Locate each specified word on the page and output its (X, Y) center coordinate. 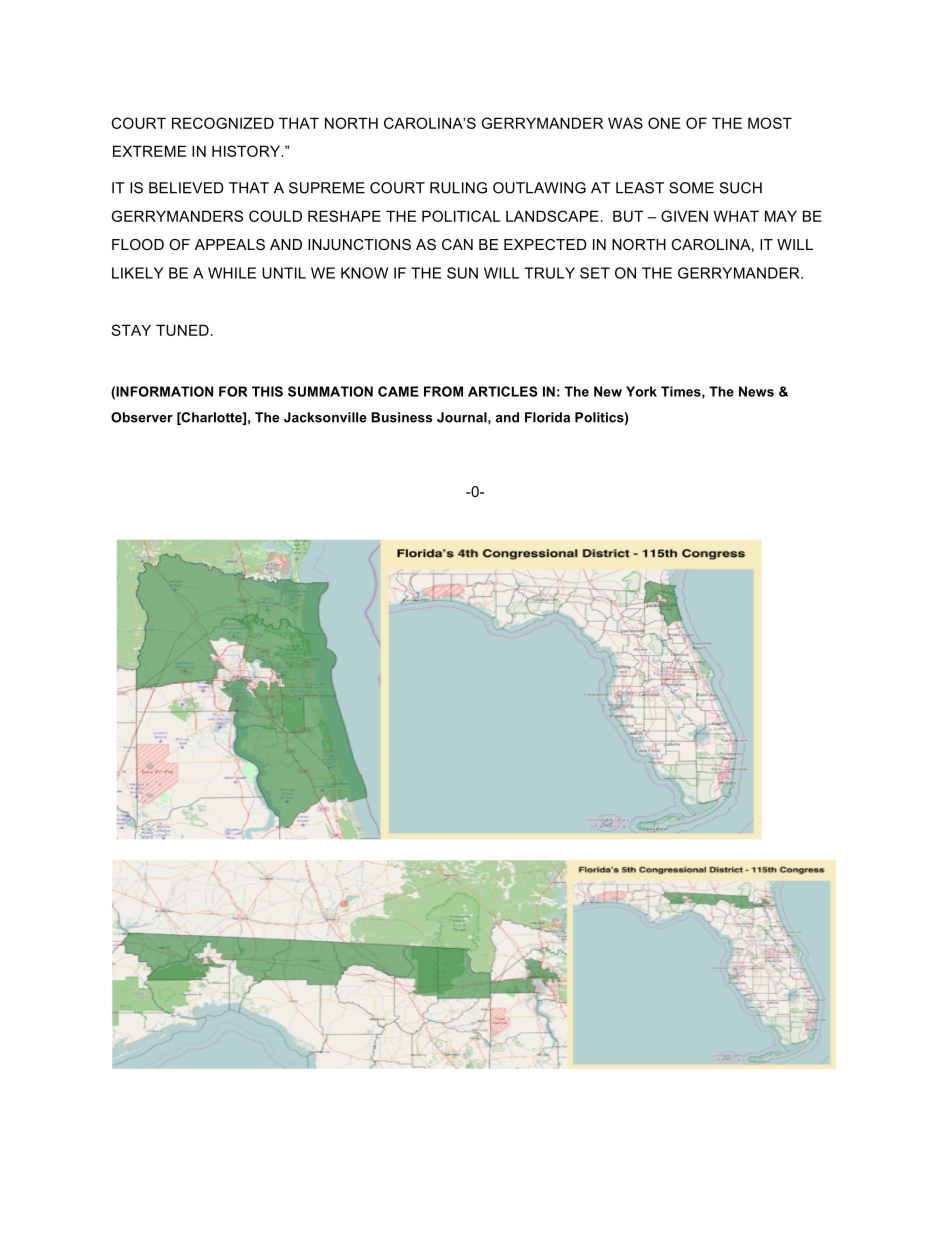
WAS (625, 123)
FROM (443, 391)
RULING (458, 188)
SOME (691, 188)
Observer (142, 417)
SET (595, 273)
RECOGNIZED (223, 123)
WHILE (232, 273)
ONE (664, 123)
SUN (462, 273)
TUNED (182, 330)
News (756, 391)
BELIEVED (186, 188)
